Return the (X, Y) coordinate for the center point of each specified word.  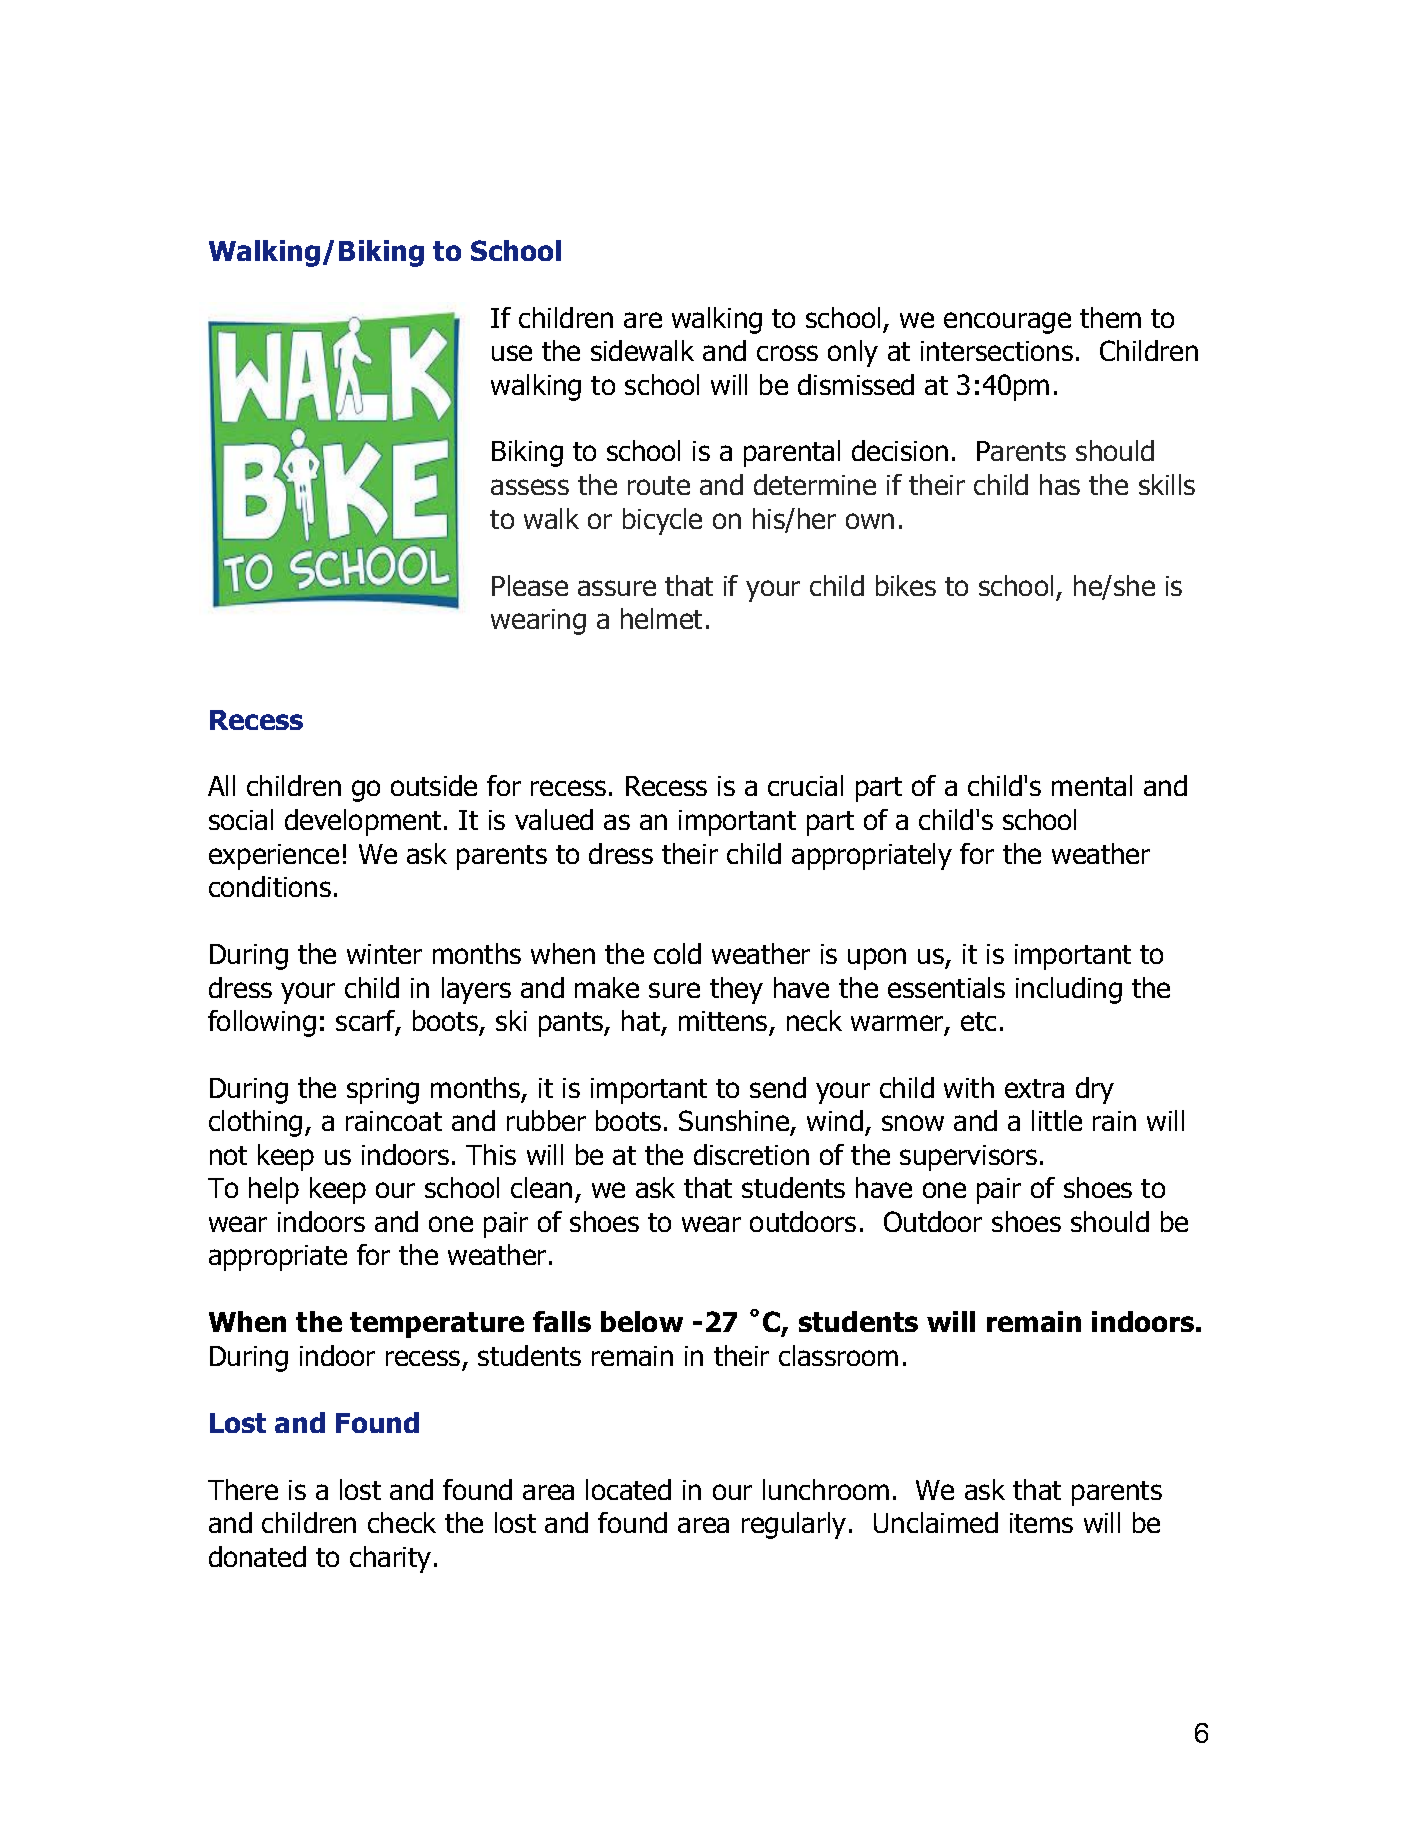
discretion (751, 1154)
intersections (997, 351)
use (512, 353)
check (402, 1522)
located (628, 1489)
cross (787, 353)
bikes (906, 585)
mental (1092, 785)
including (1069, 990)
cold (677, 953)
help (274, 1190)
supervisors (968, 1158)
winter (384, 954)
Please (530, 585)
